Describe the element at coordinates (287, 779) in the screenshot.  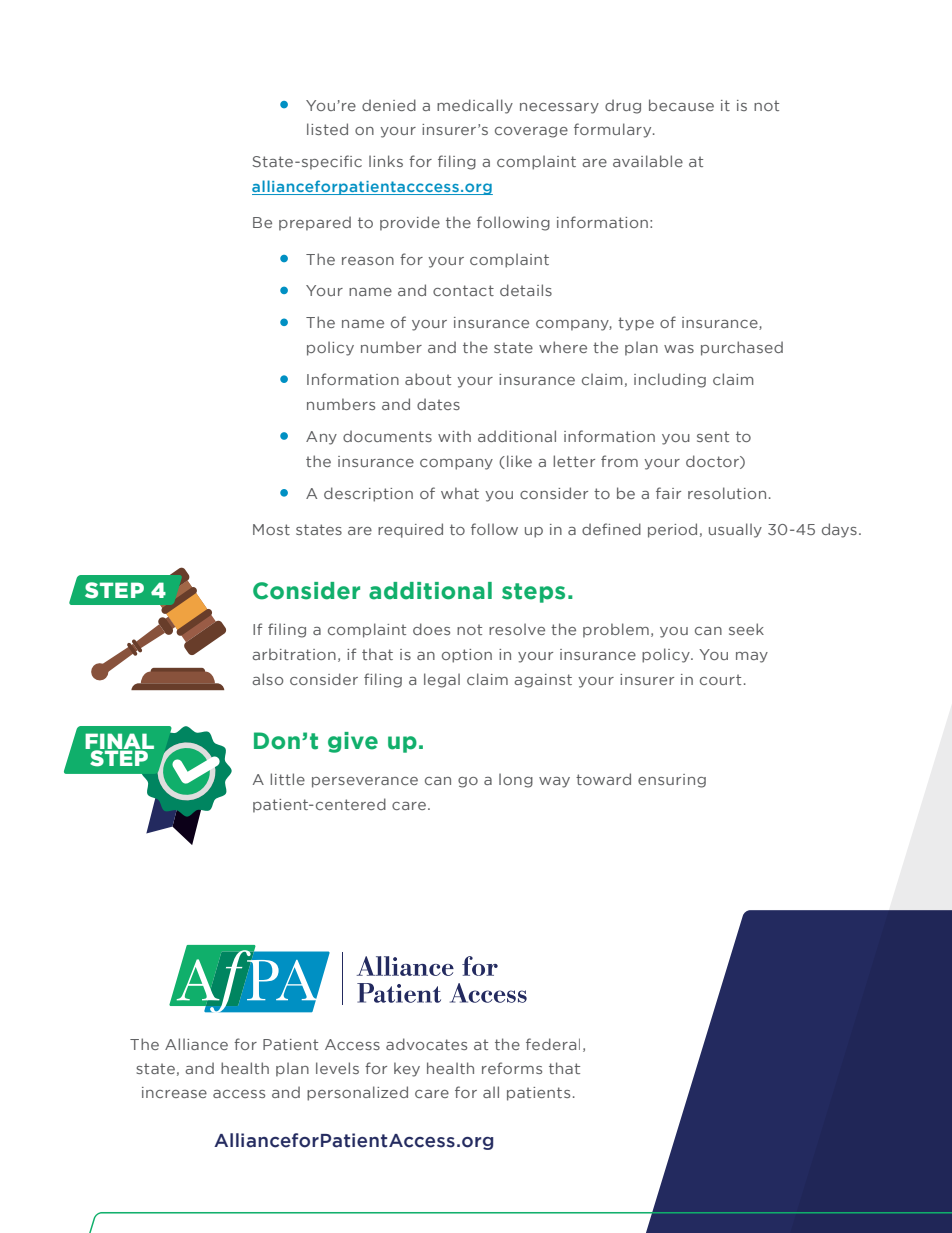
I see `little` at that location.
